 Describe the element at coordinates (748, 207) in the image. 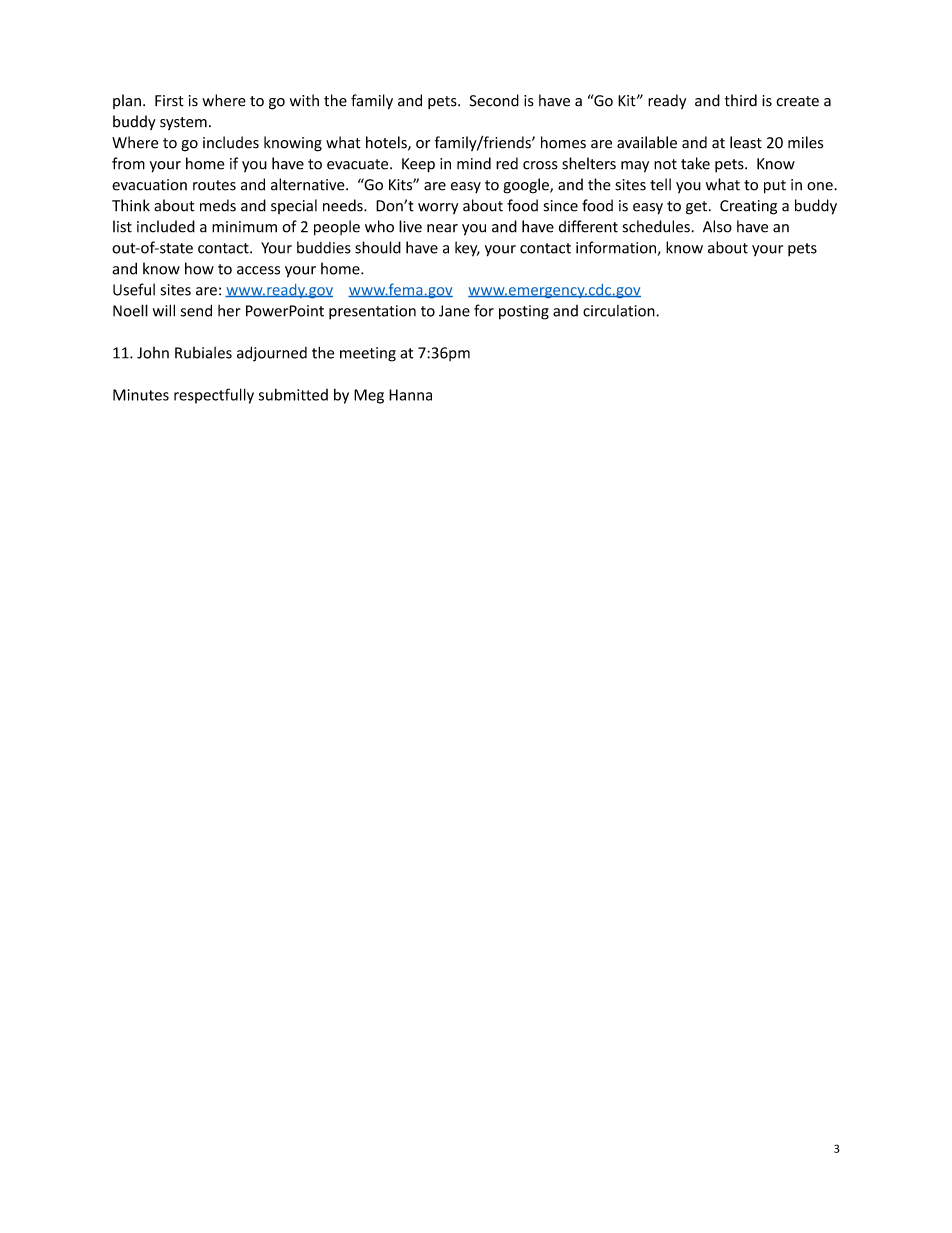

I see `Creating` at that location.
